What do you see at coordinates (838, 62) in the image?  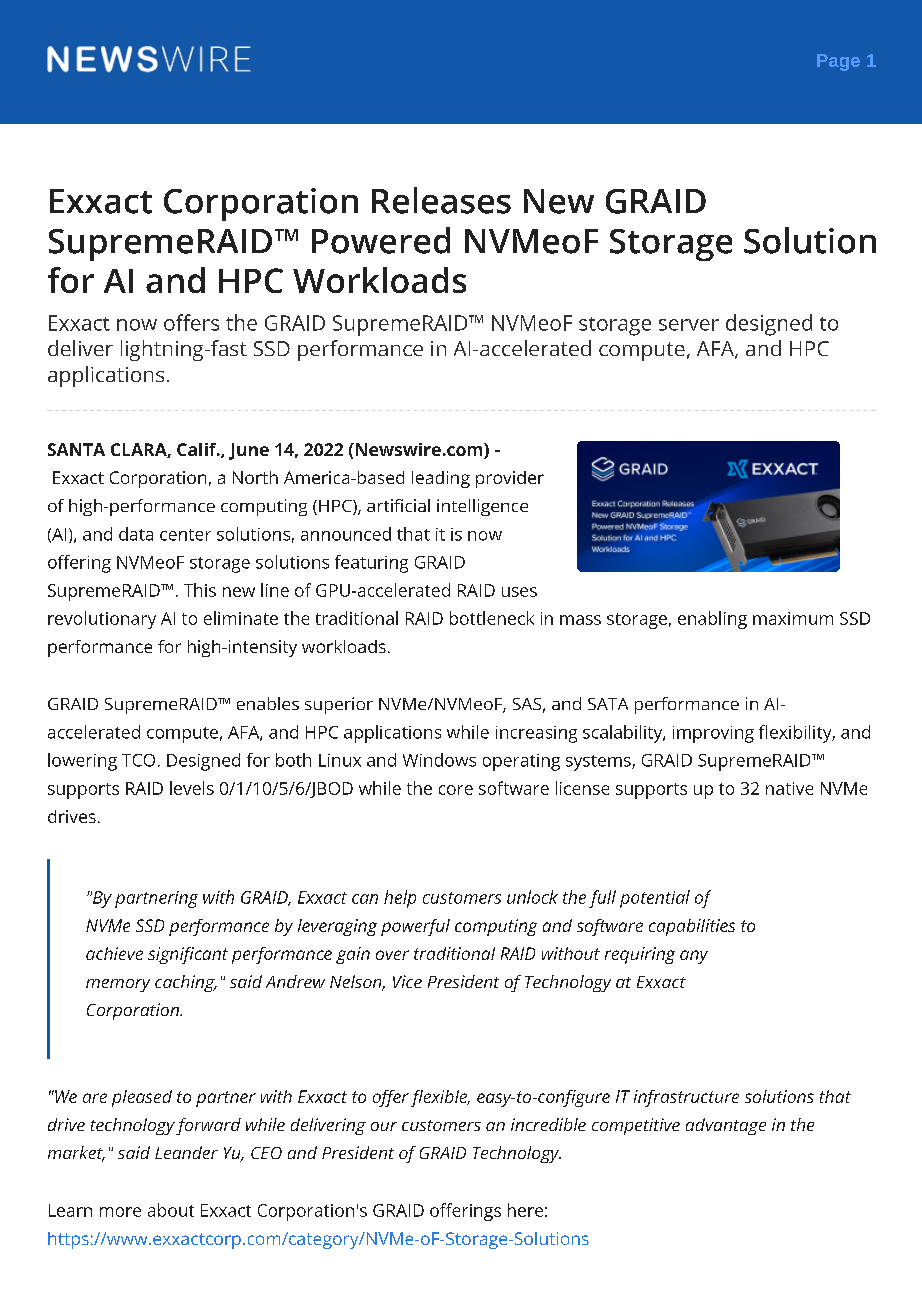 I see `Page` at bounding box center [838, 62].
